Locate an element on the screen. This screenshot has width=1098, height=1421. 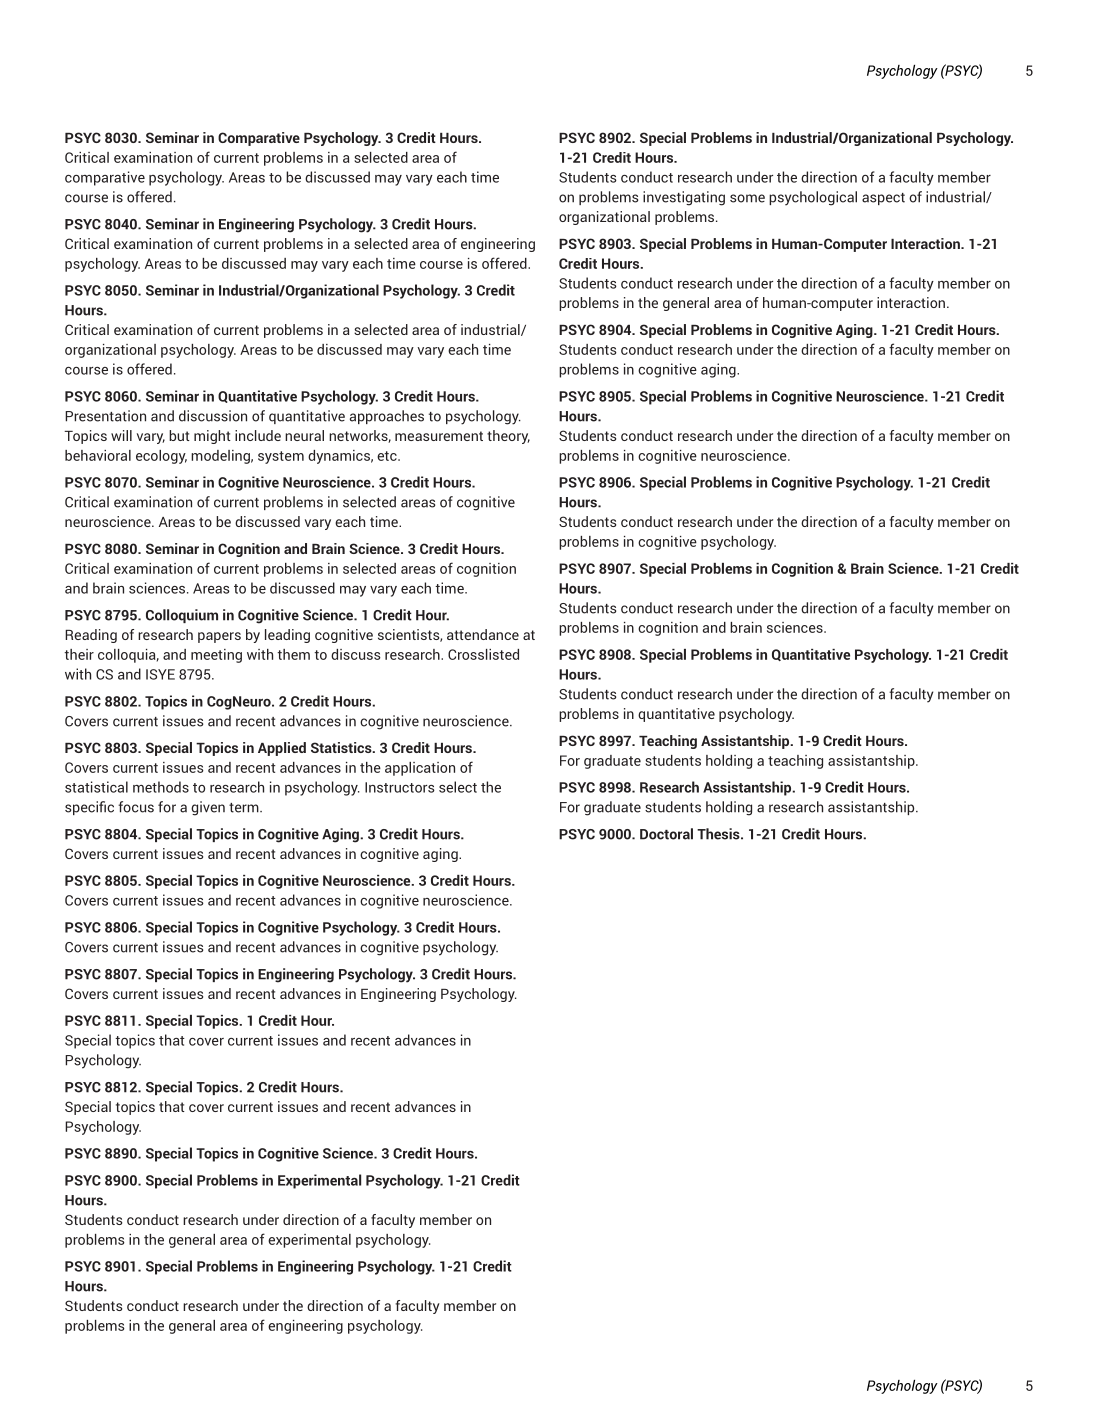
etc is located at coordinates (388, 456).
